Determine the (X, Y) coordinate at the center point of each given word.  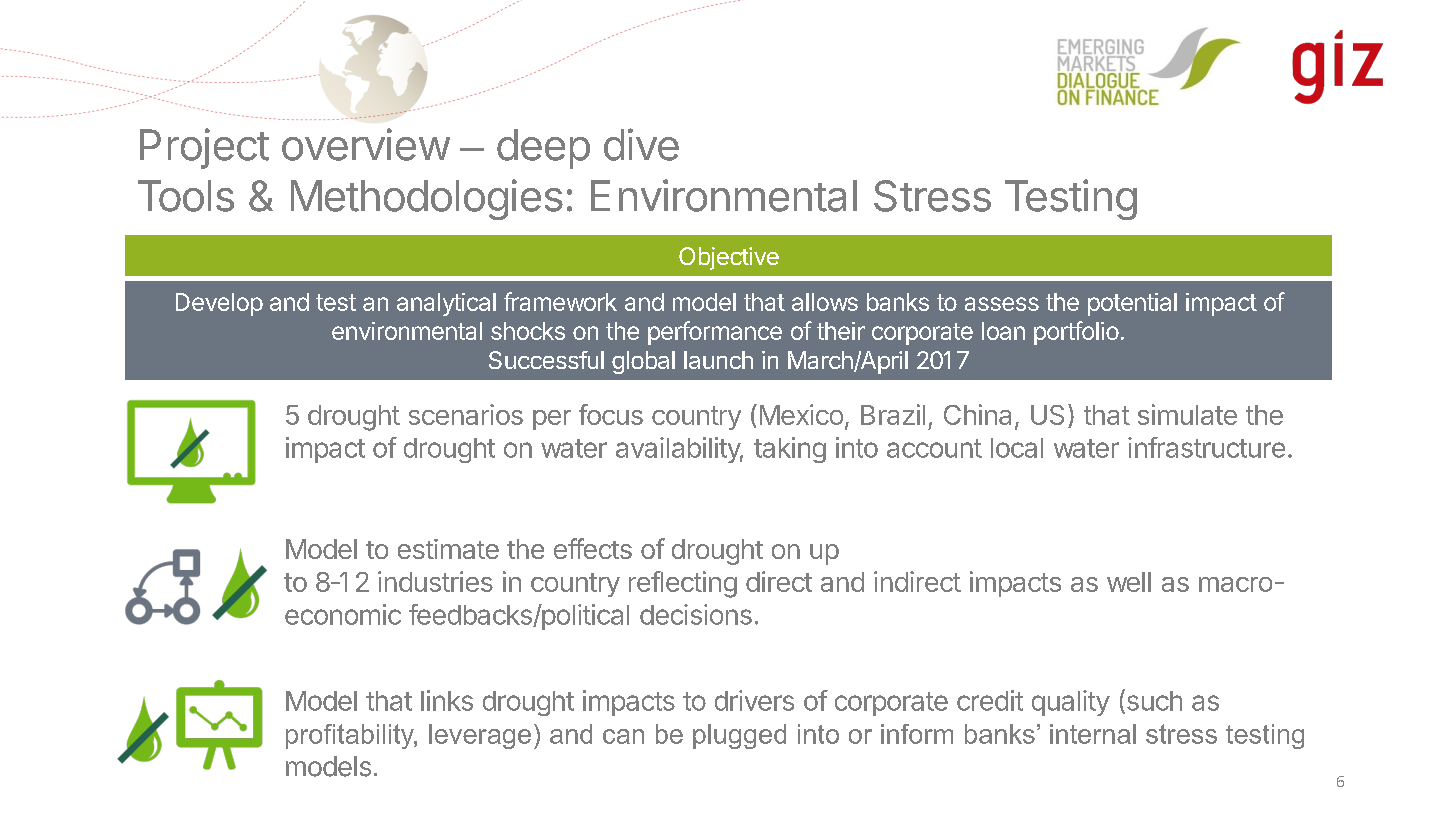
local (1017, 448)
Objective (729, 258)
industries (435, 581)
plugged (739, 736)
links (447, 700)
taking (790, 450)
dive (641, 144)
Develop (219, 304)
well (1129, 582)
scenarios (466, 414)
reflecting (683, 584)
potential (1132, 304)
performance (715, 333)
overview (366, 144)
